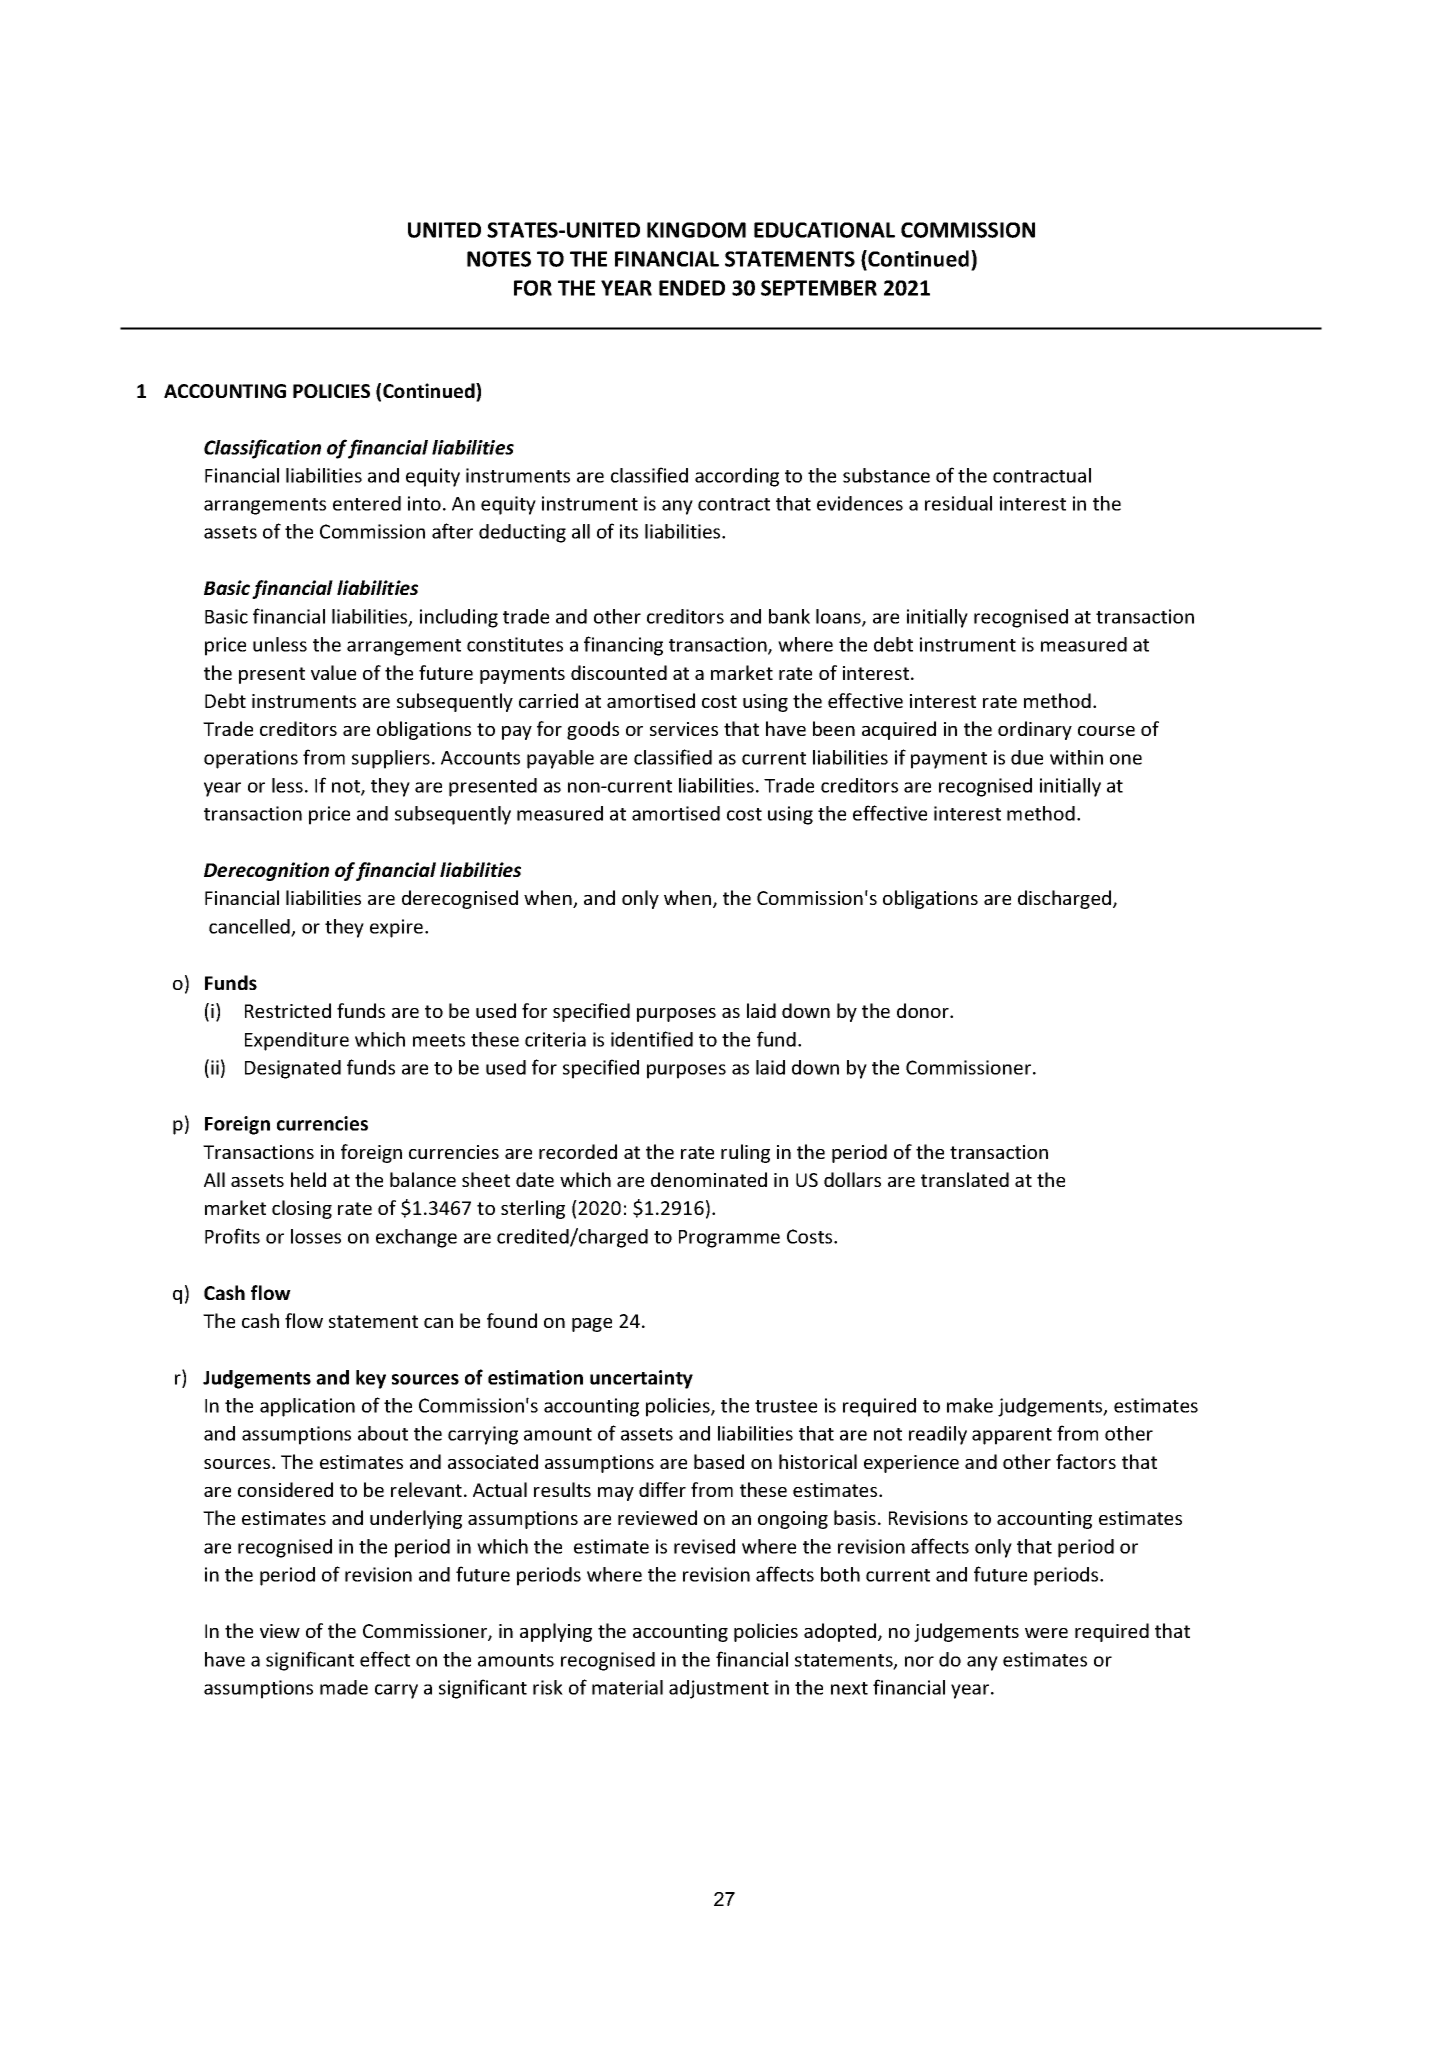 This page has width=1452, height=2054. Describe the element at coordinates (652, 1039) in the page. I see `identified` at that location.
